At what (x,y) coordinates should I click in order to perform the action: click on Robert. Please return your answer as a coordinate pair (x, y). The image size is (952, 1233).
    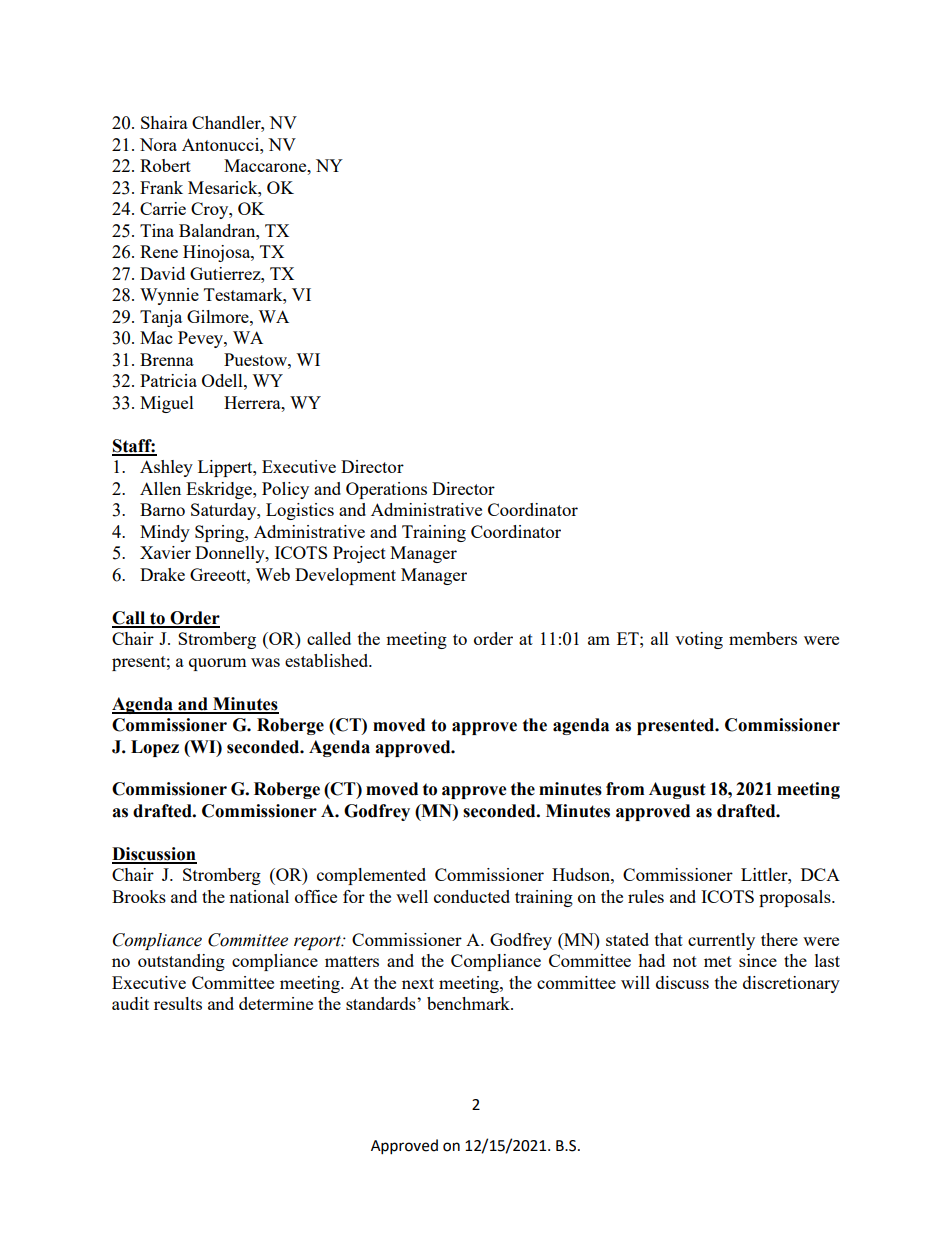
    Looking at the image, I should click on (165, 165).
